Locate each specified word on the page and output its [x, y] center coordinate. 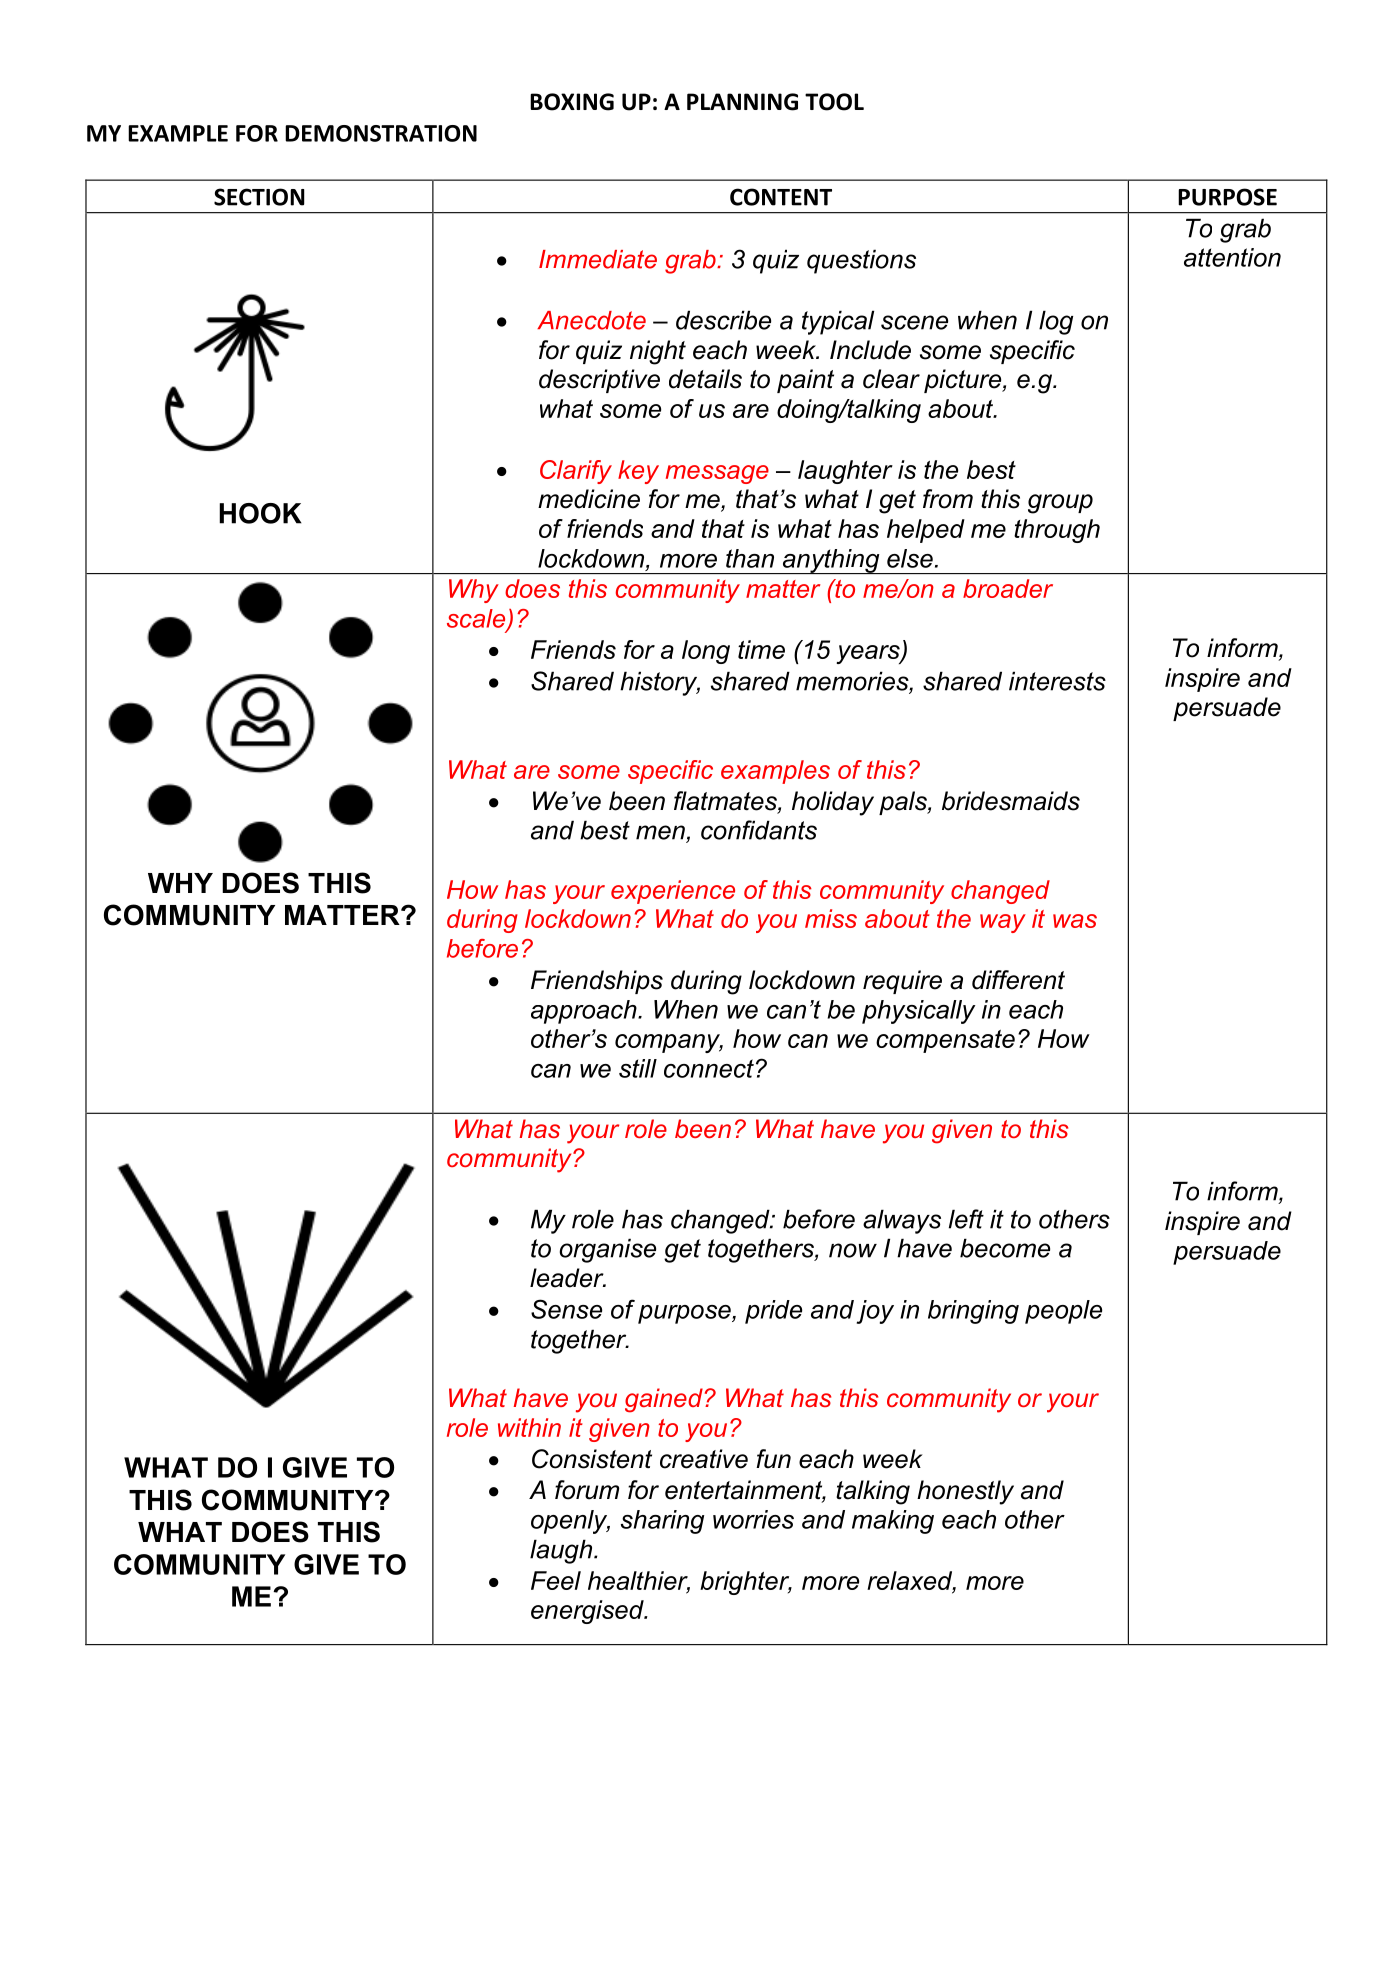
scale [477, 619]
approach [585, 1012]
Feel [556, 1580]
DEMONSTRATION [381, 133]
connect [709, 1068]
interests [1057, 681]
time [761, 649]
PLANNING [742, 102]
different [1018, 980]
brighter [746, 1583]
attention [1232, 257]
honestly [965, 1492]
